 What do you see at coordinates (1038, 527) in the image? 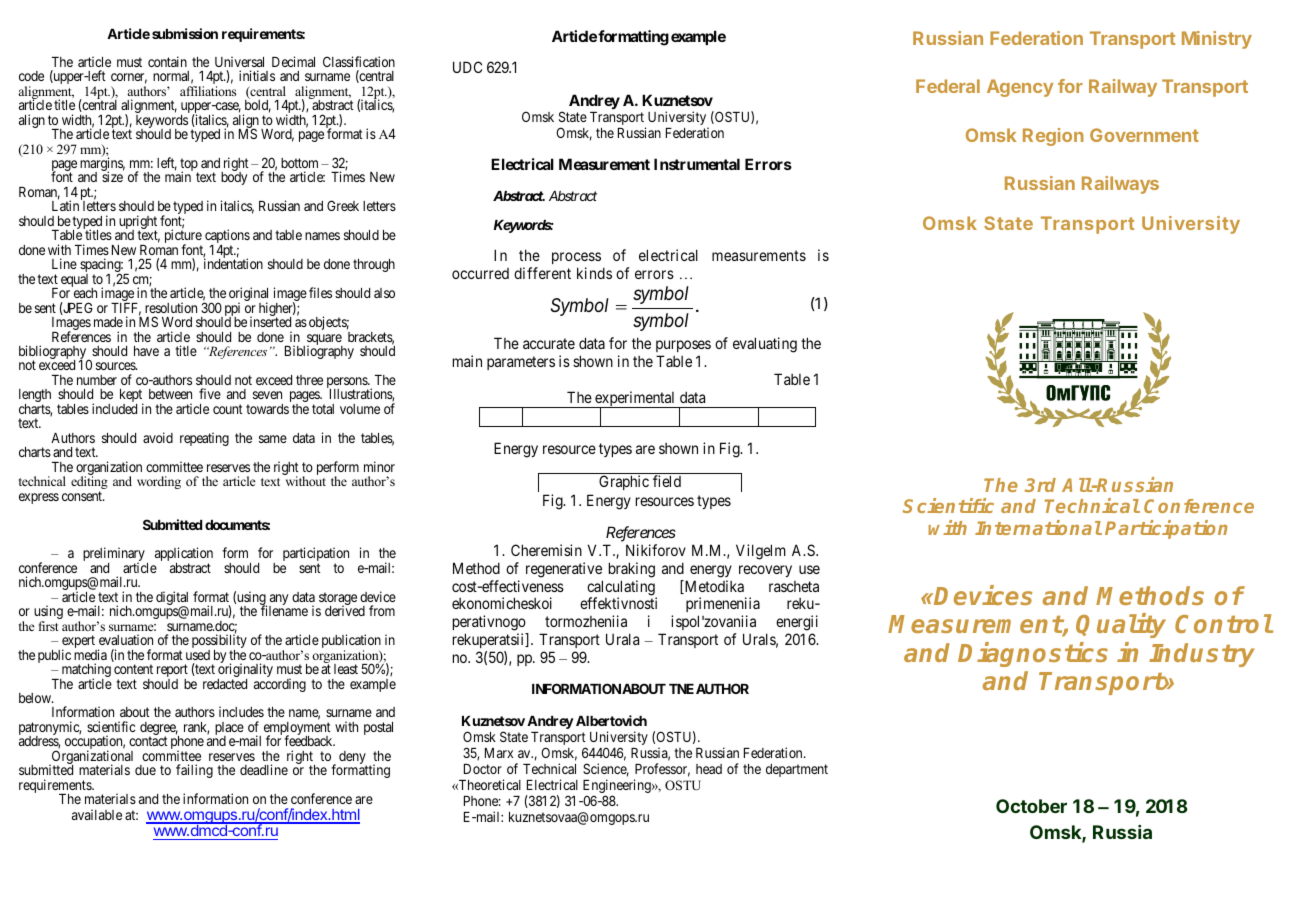
I see `International` at bounding box center [1038, 527].
